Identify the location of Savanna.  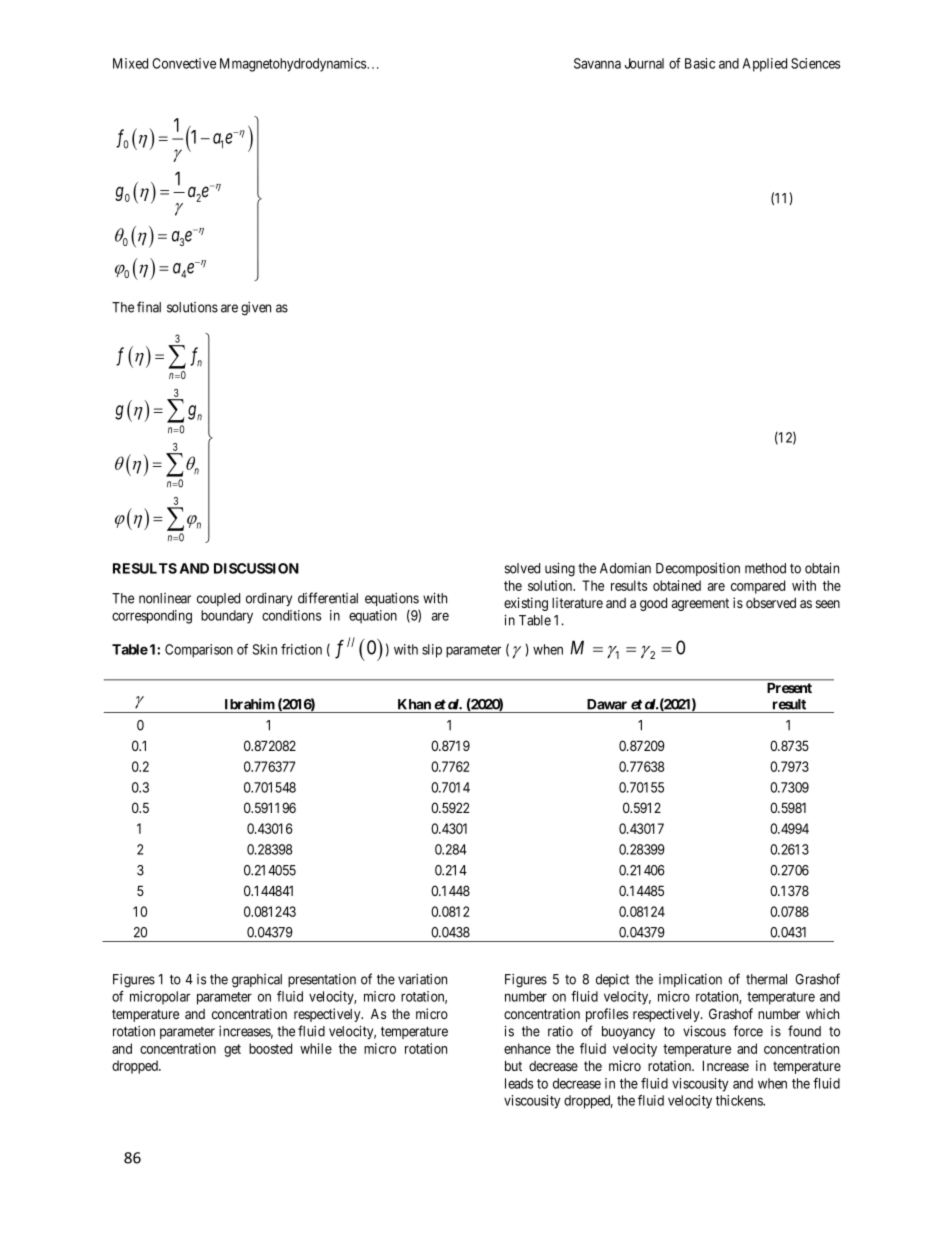
(597, 63).
